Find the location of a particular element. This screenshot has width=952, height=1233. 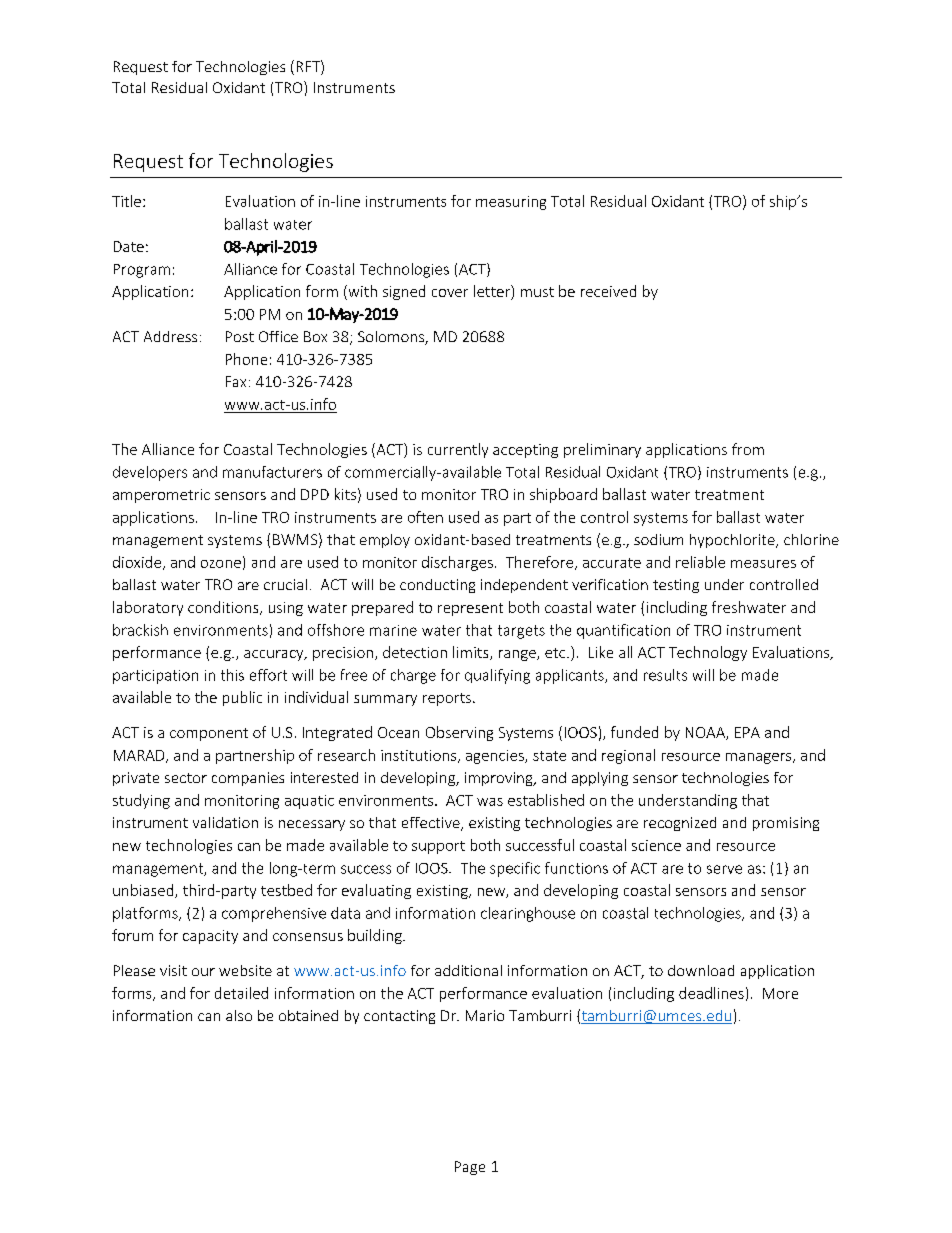

Date is located at coordinates (129, 246).
